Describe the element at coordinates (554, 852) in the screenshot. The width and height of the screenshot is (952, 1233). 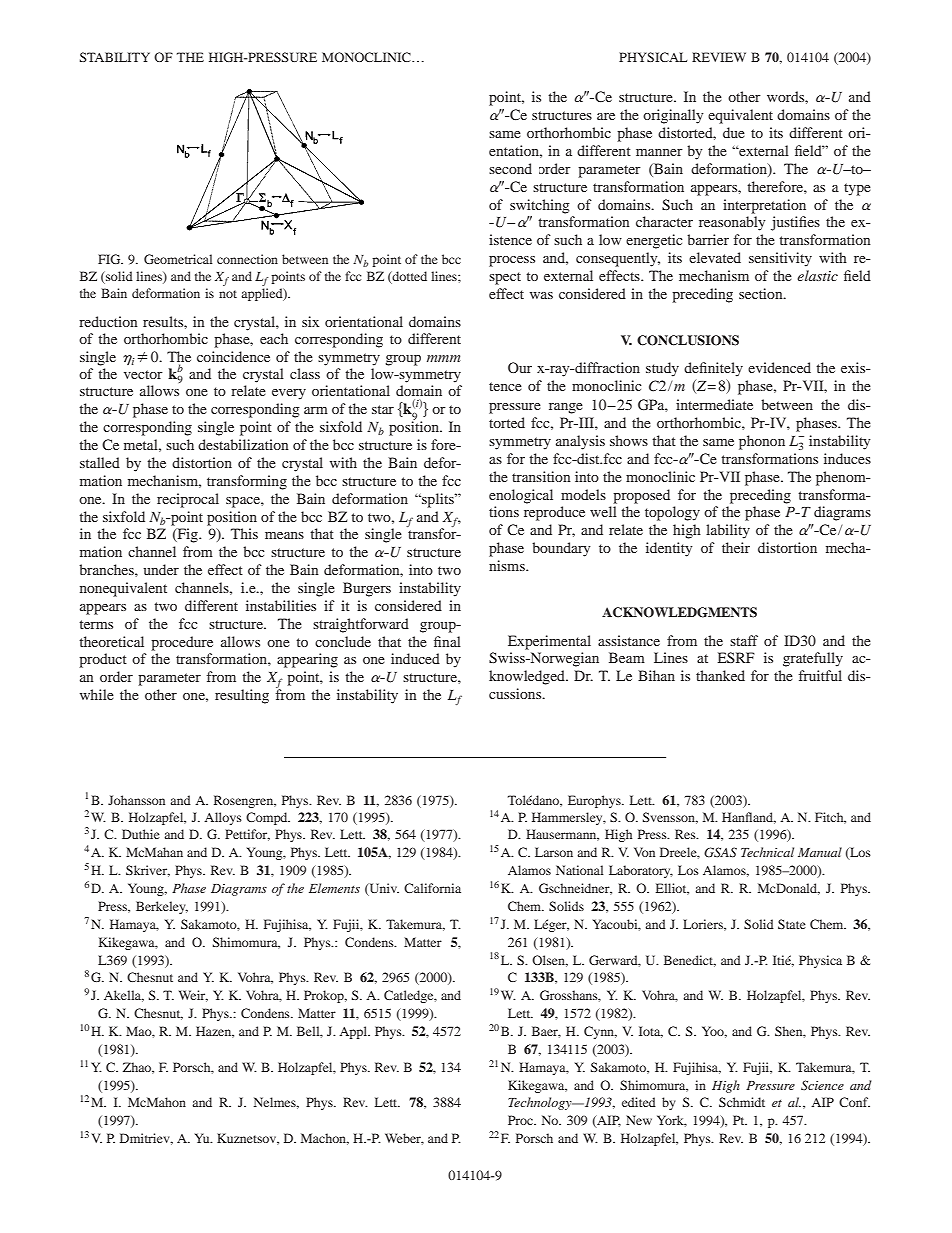
I see `Larson` at that location.
